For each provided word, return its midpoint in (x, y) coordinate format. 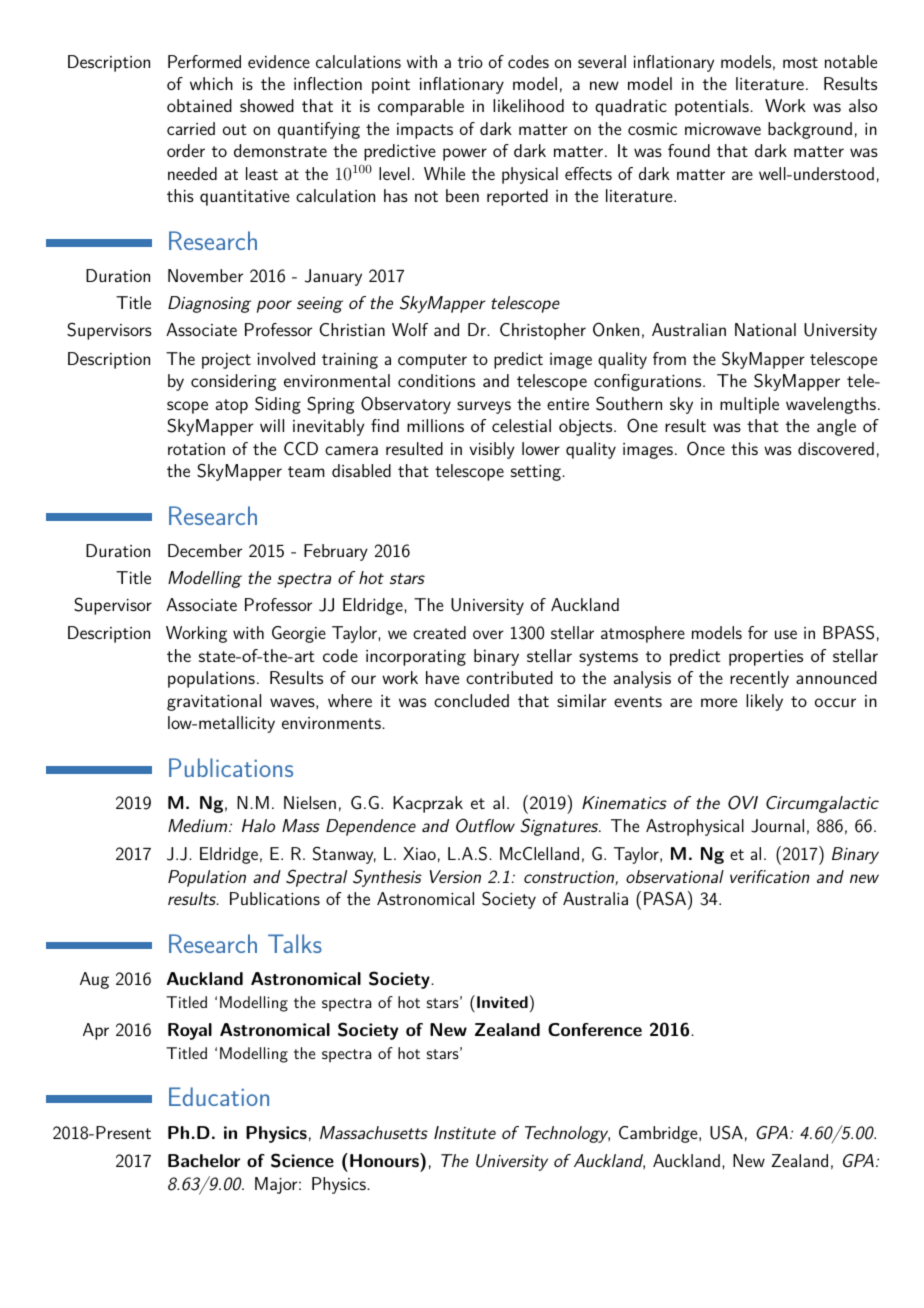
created (439, 632)
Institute (465, 1132)
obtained (199, 105)
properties (766, 658)
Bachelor (204, 1160)
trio (470, 62)
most (800, 62)
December (205, 550)
